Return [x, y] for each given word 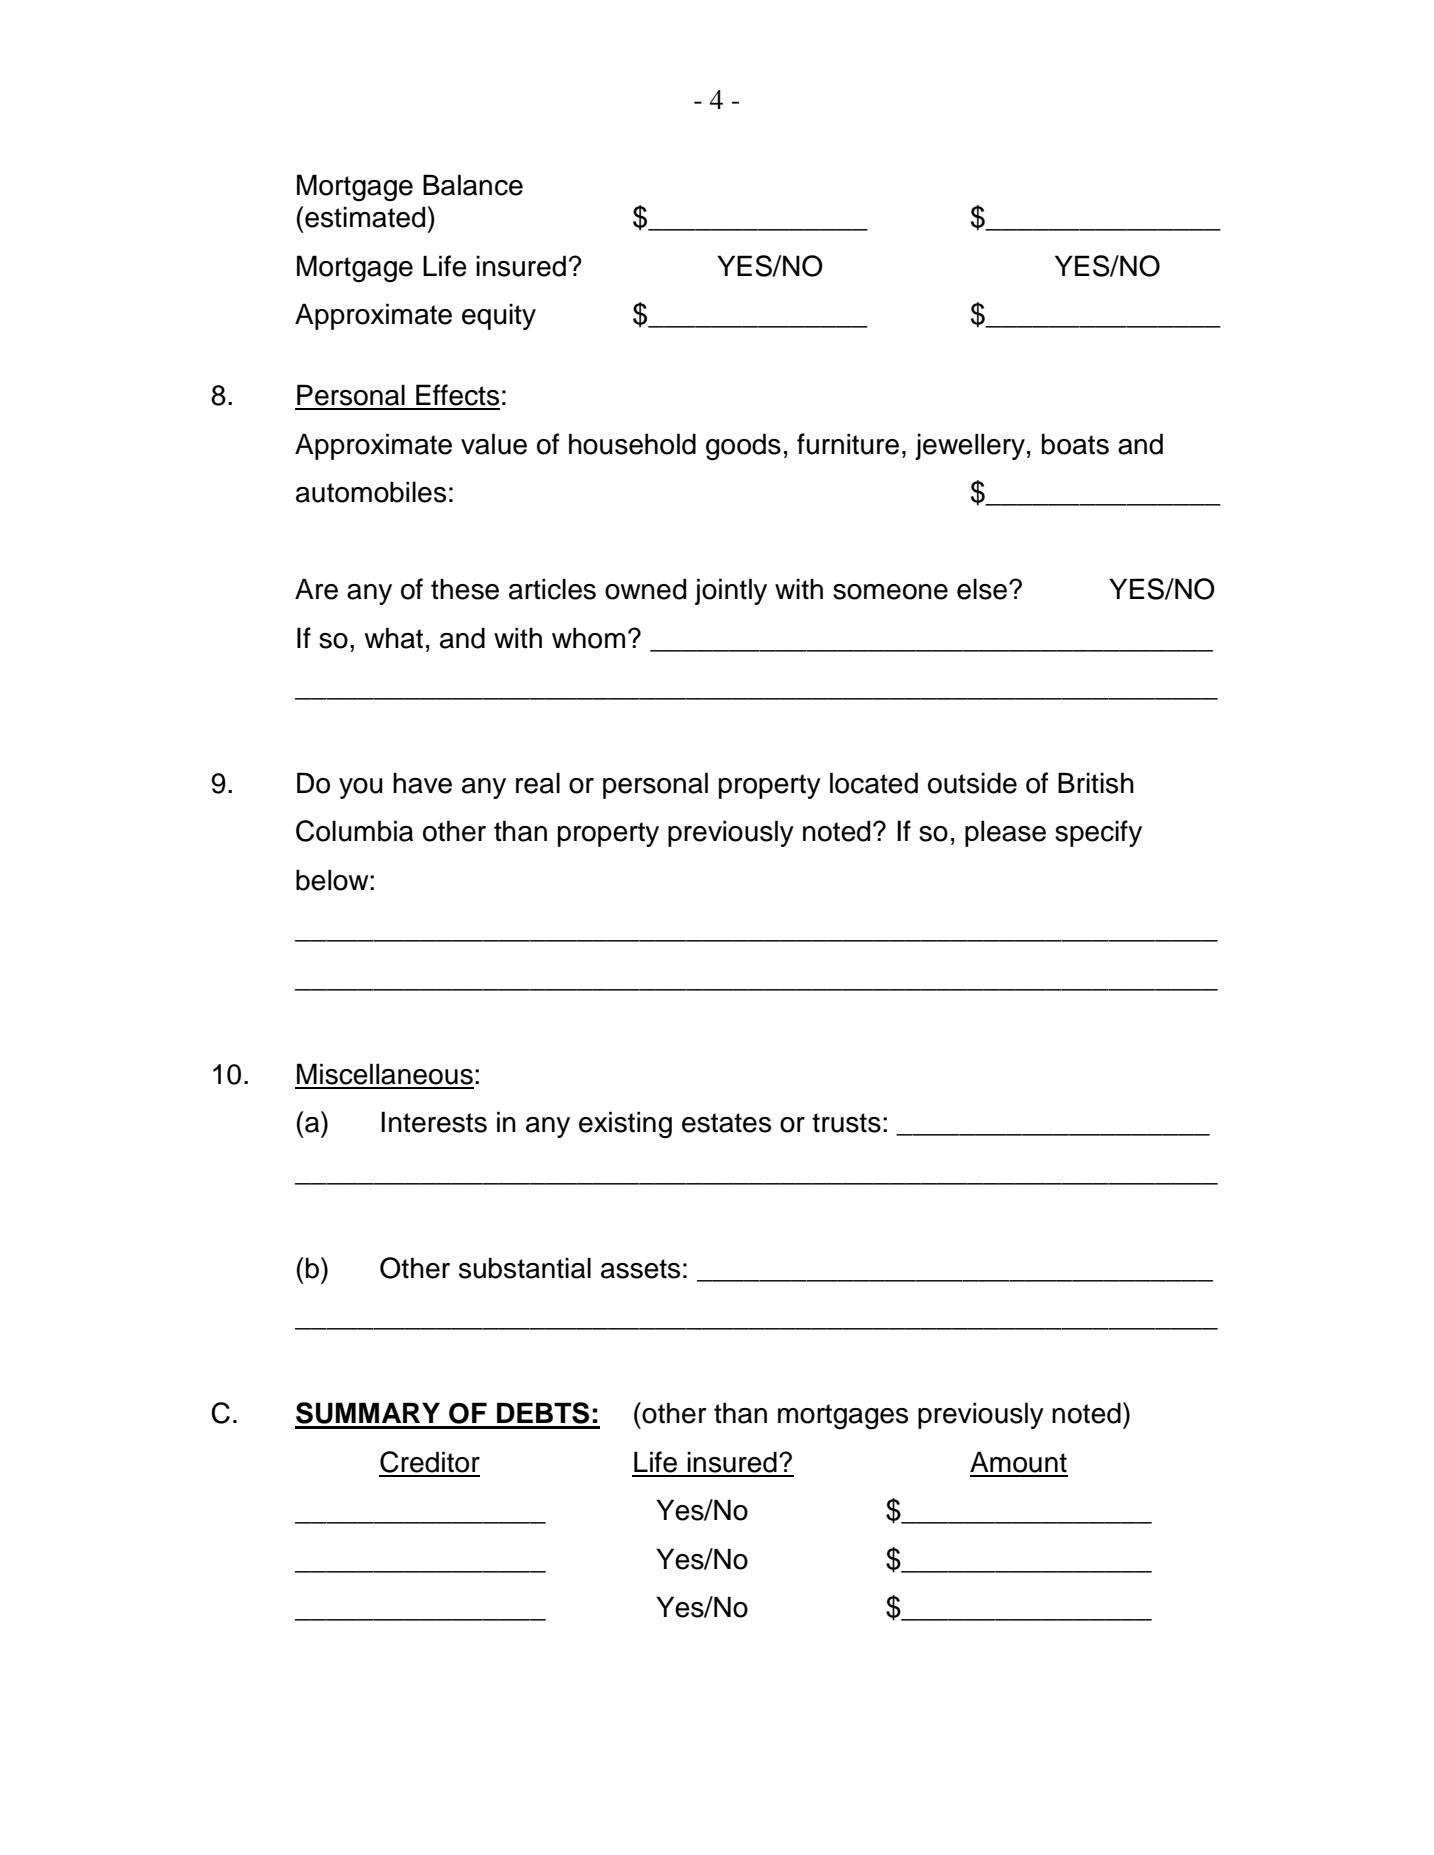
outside [972, 783]
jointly [731, 591]
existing [625, 1124]
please [1005, 833]
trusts [846, 1123]
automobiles [371, 492]
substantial [525, 1268]
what [394, 638]
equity [499, 316]
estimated [364, 217]
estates [726, 1123]
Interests [434, 1122]
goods [743, 447]
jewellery [970, 446]
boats [1075, 444]
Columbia [354, 831]
